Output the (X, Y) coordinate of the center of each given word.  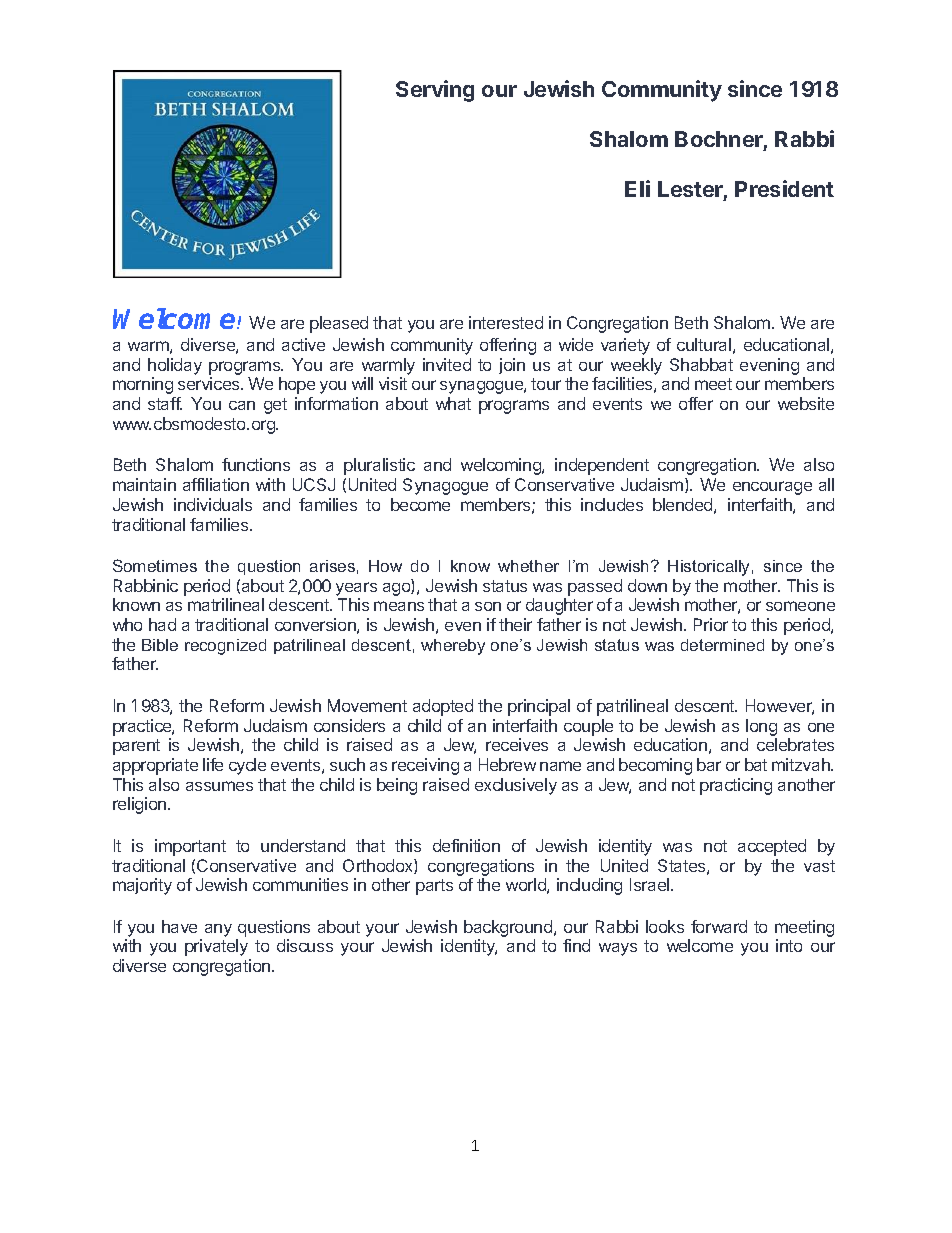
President (784, 188)
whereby (453, 647)
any (218, 930)
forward (719, 926)
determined (722, 645)
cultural (704, 344)
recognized (225, 647)
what (453, 403)
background (509, 930)
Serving (435, 91)
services (210, 383)
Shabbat (701, 364)
